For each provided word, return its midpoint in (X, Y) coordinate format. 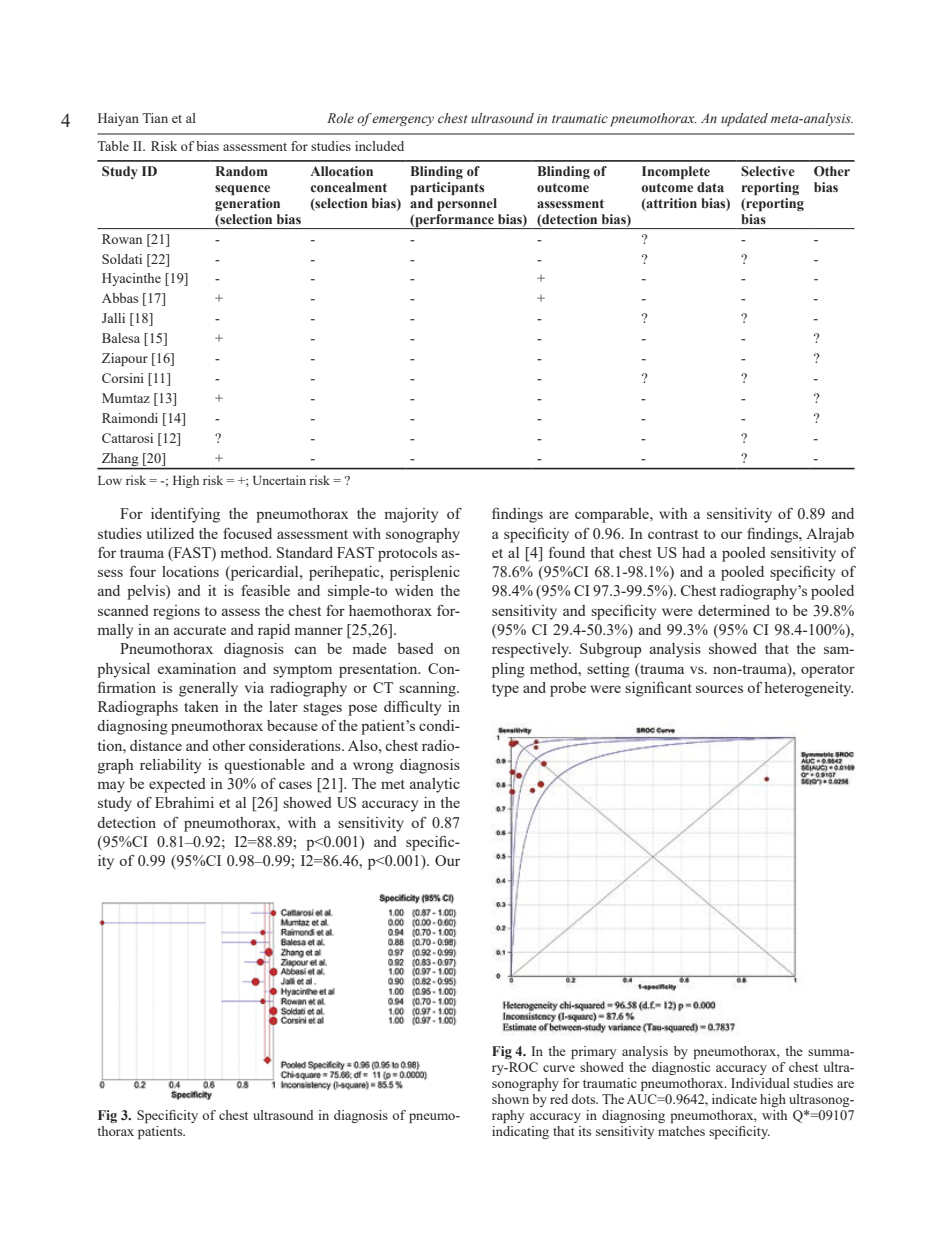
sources (719, 689)
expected (177, 785)
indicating (520, 1132)
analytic (435, 785)
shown (510, 1099)
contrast (673, 534)
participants (447, 188)
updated (744, 119)
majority (411, 515)
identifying (185, 515)
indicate (734, 1099)
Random (242, 171)
